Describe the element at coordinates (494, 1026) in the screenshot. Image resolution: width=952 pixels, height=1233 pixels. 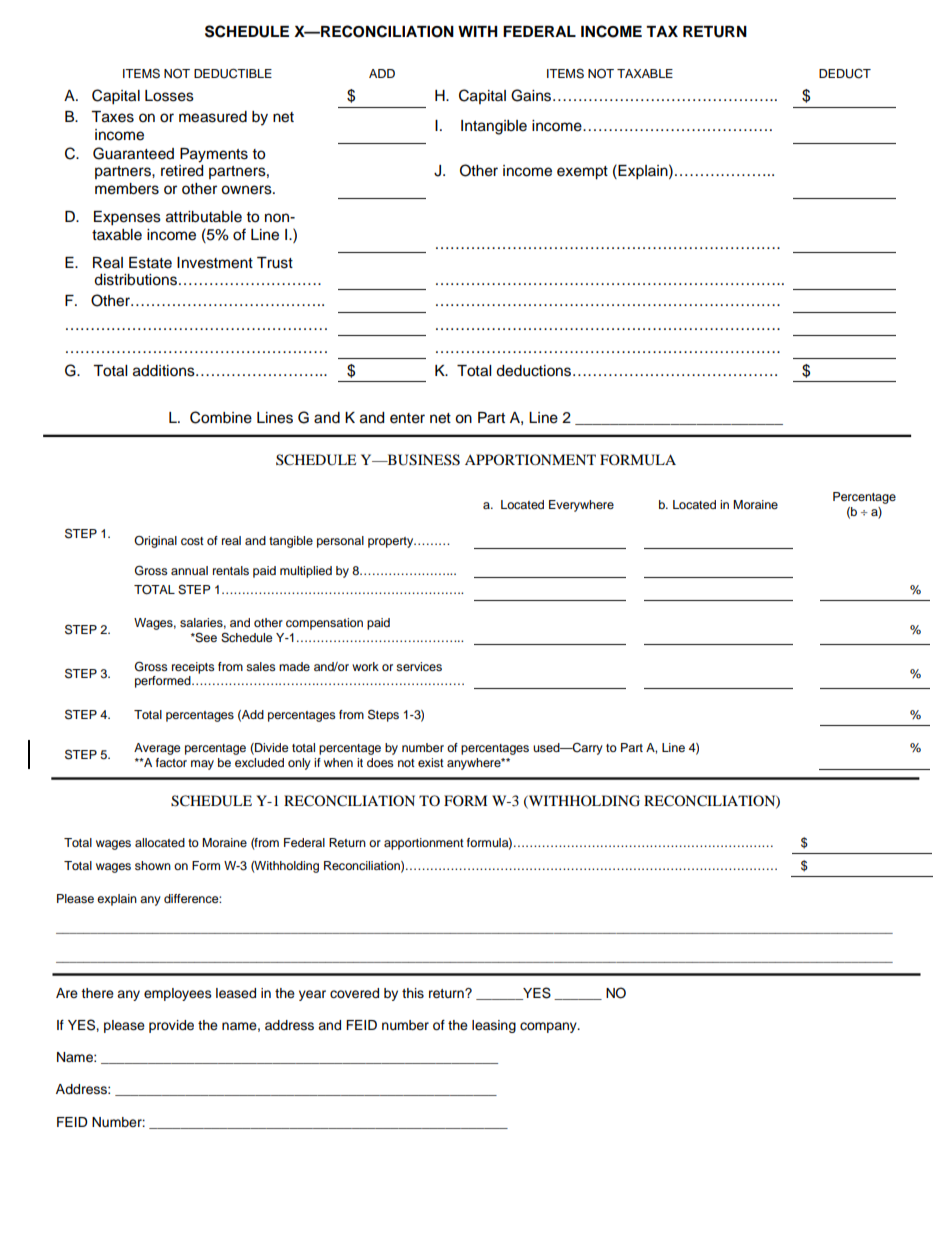
I see `leasing` at that location.
